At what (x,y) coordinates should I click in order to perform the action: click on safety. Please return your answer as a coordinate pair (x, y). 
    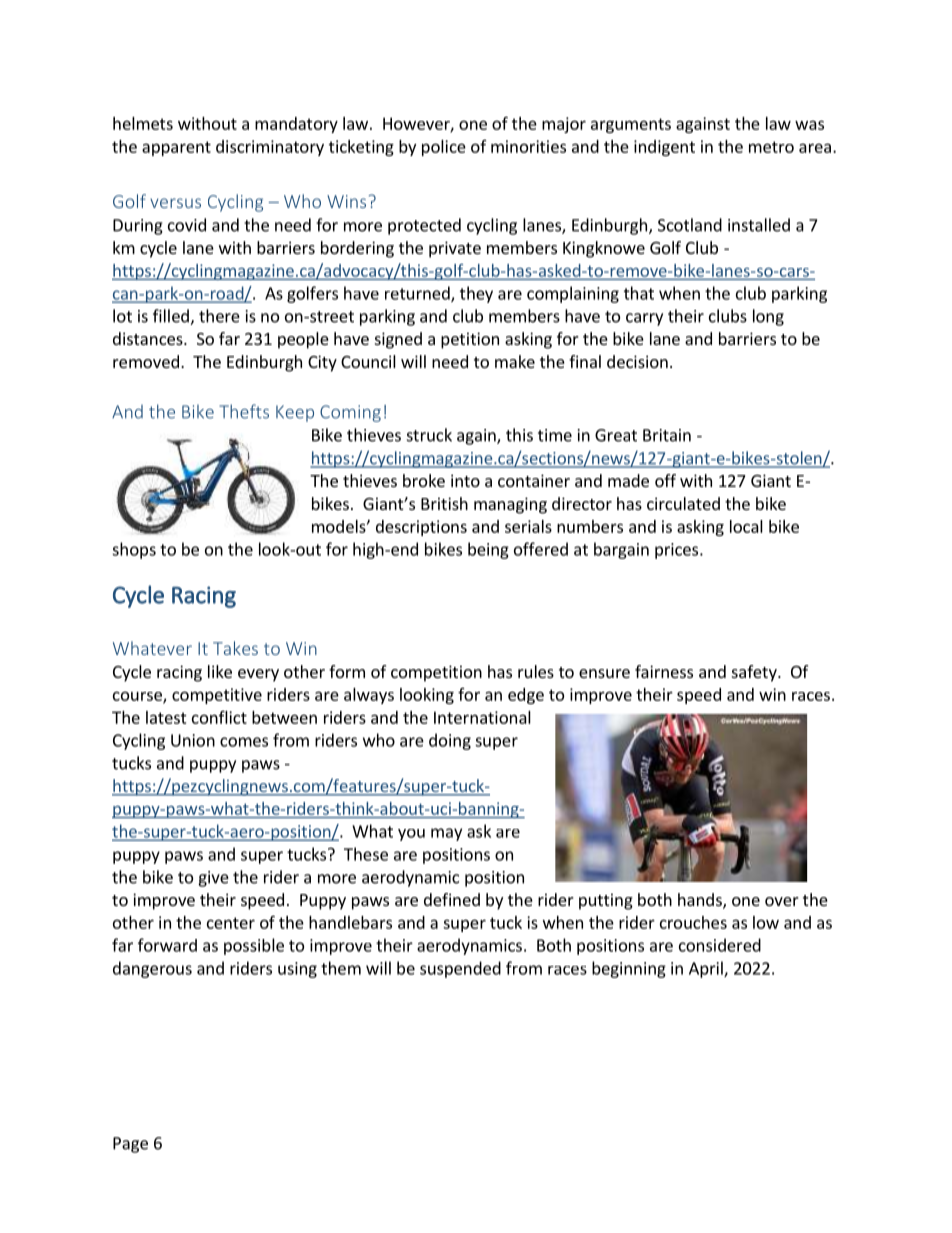
    Looking at the image, I should click on (755, 673).
